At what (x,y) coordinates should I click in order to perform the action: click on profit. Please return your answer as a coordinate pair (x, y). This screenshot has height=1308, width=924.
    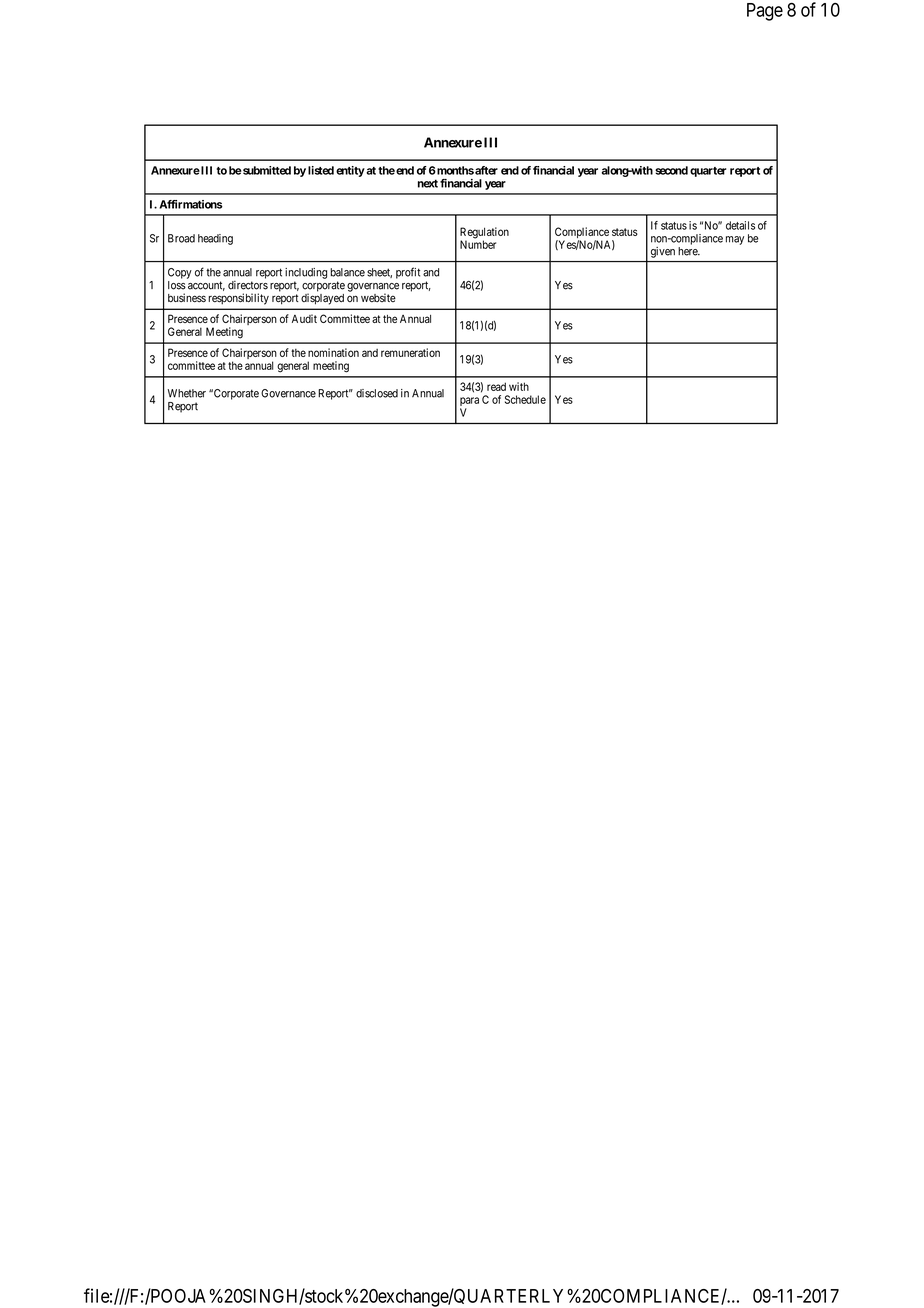
    Looking at the image, I should click on (408, 273).
